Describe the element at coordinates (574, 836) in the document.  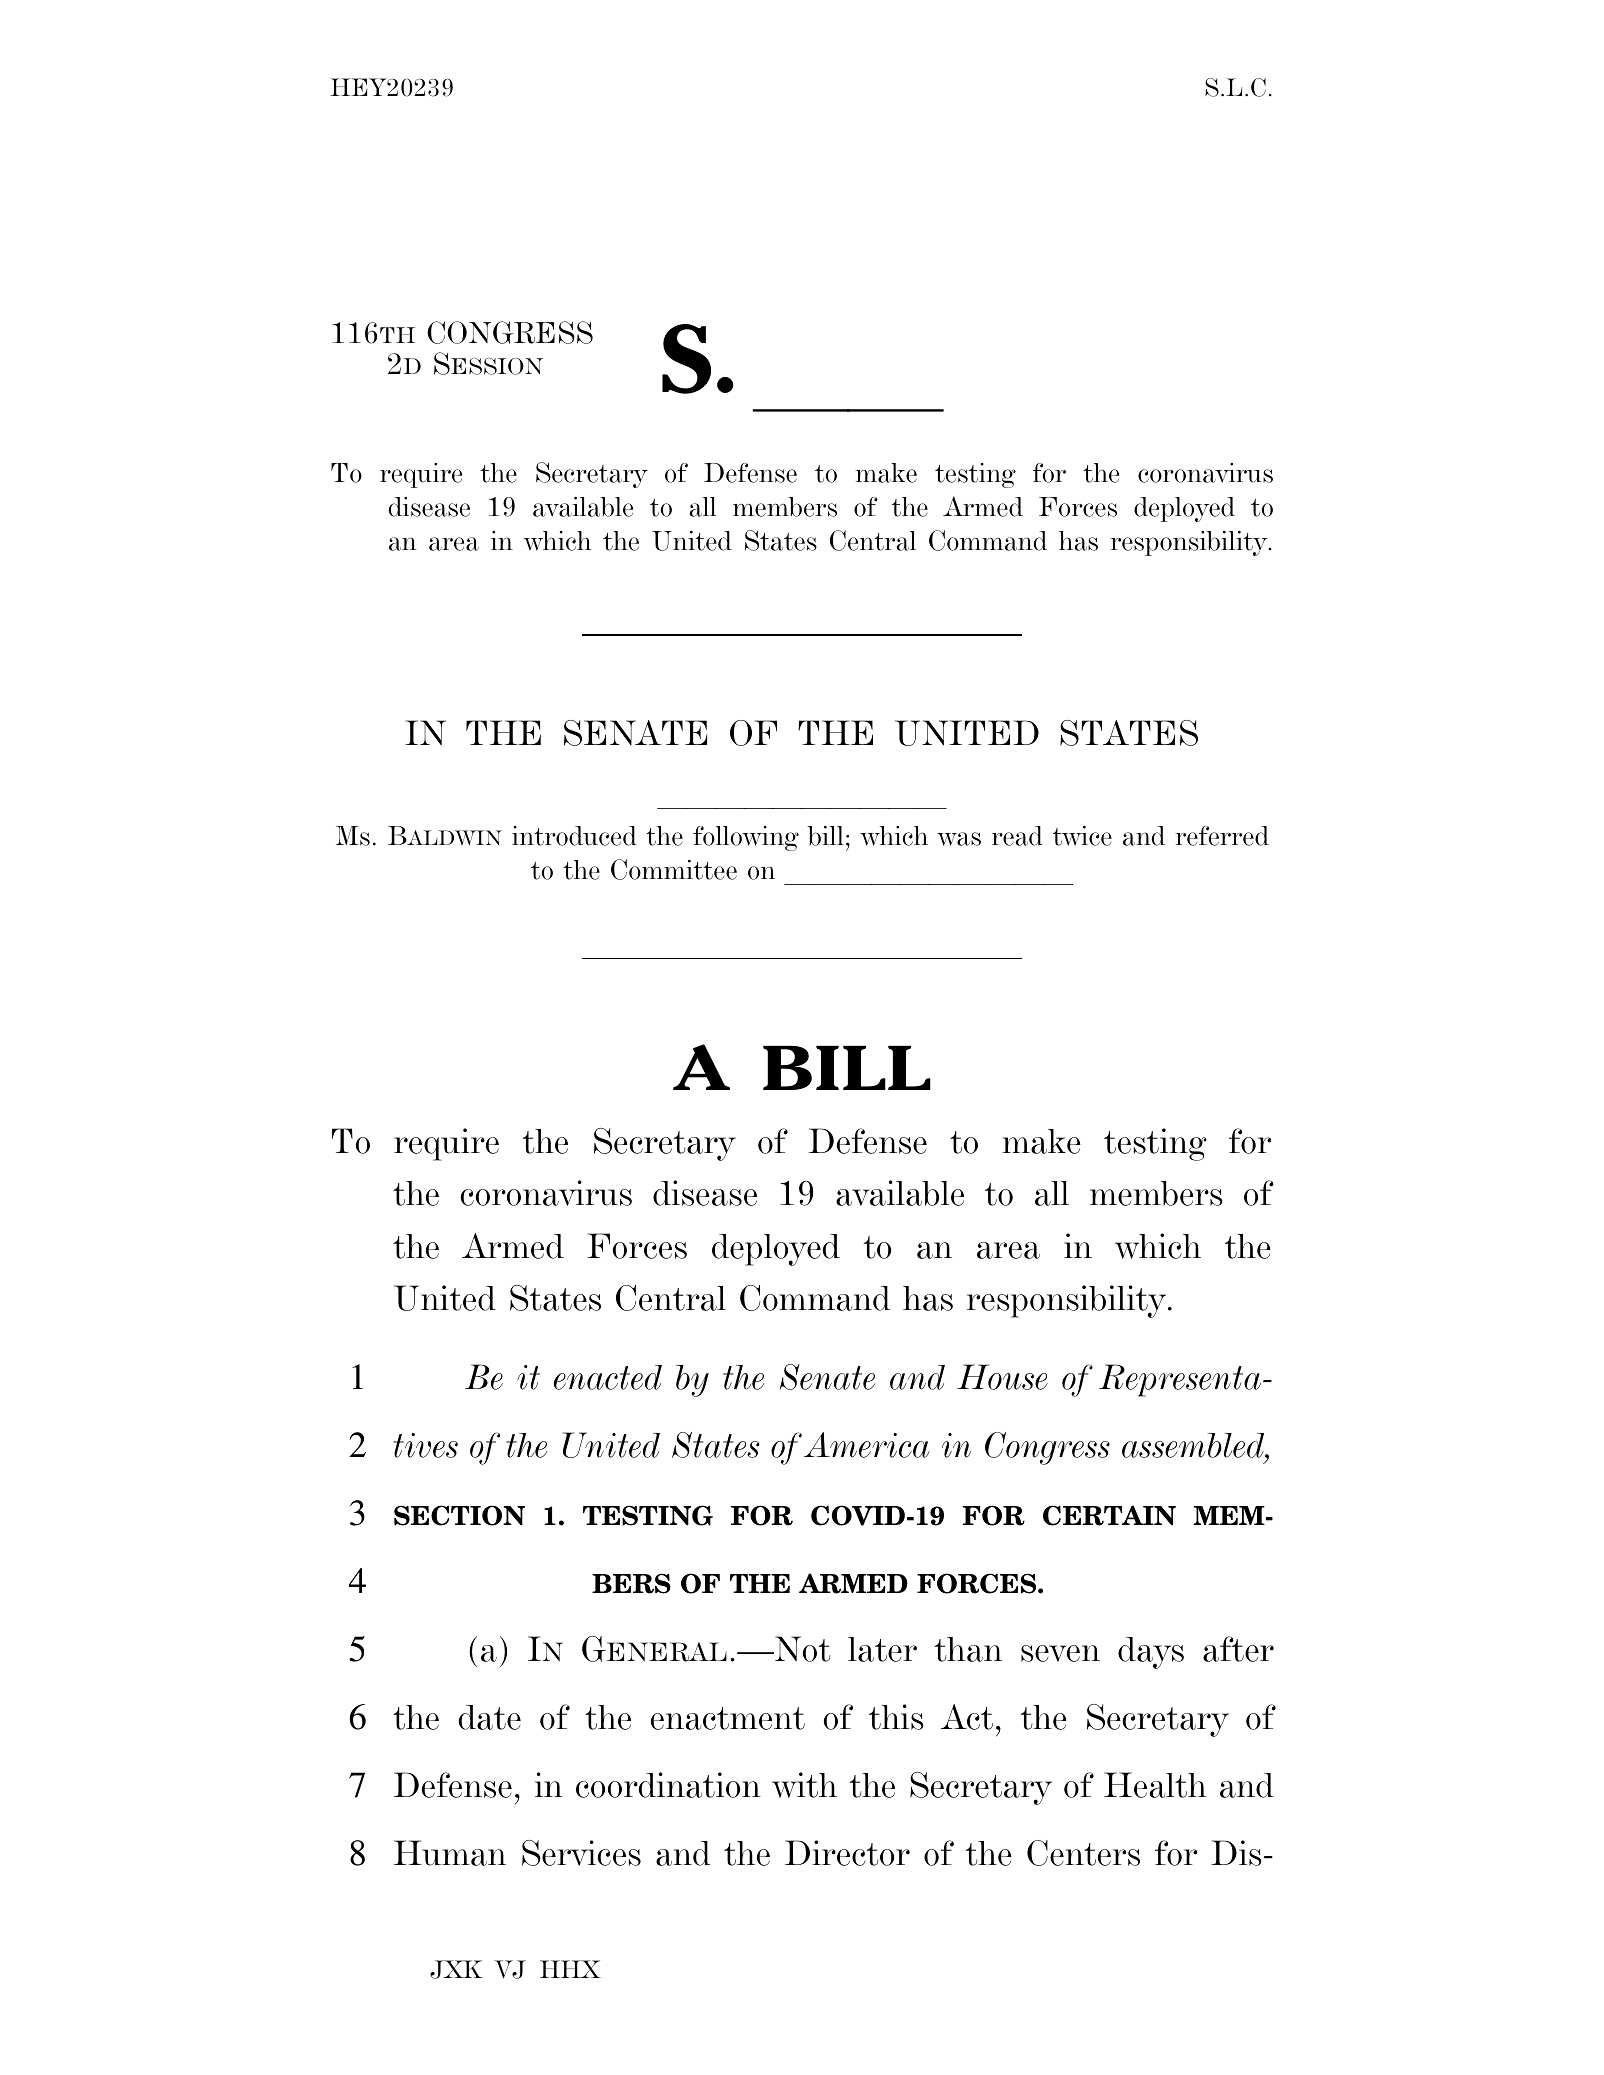
I see `introduced` at that location.
